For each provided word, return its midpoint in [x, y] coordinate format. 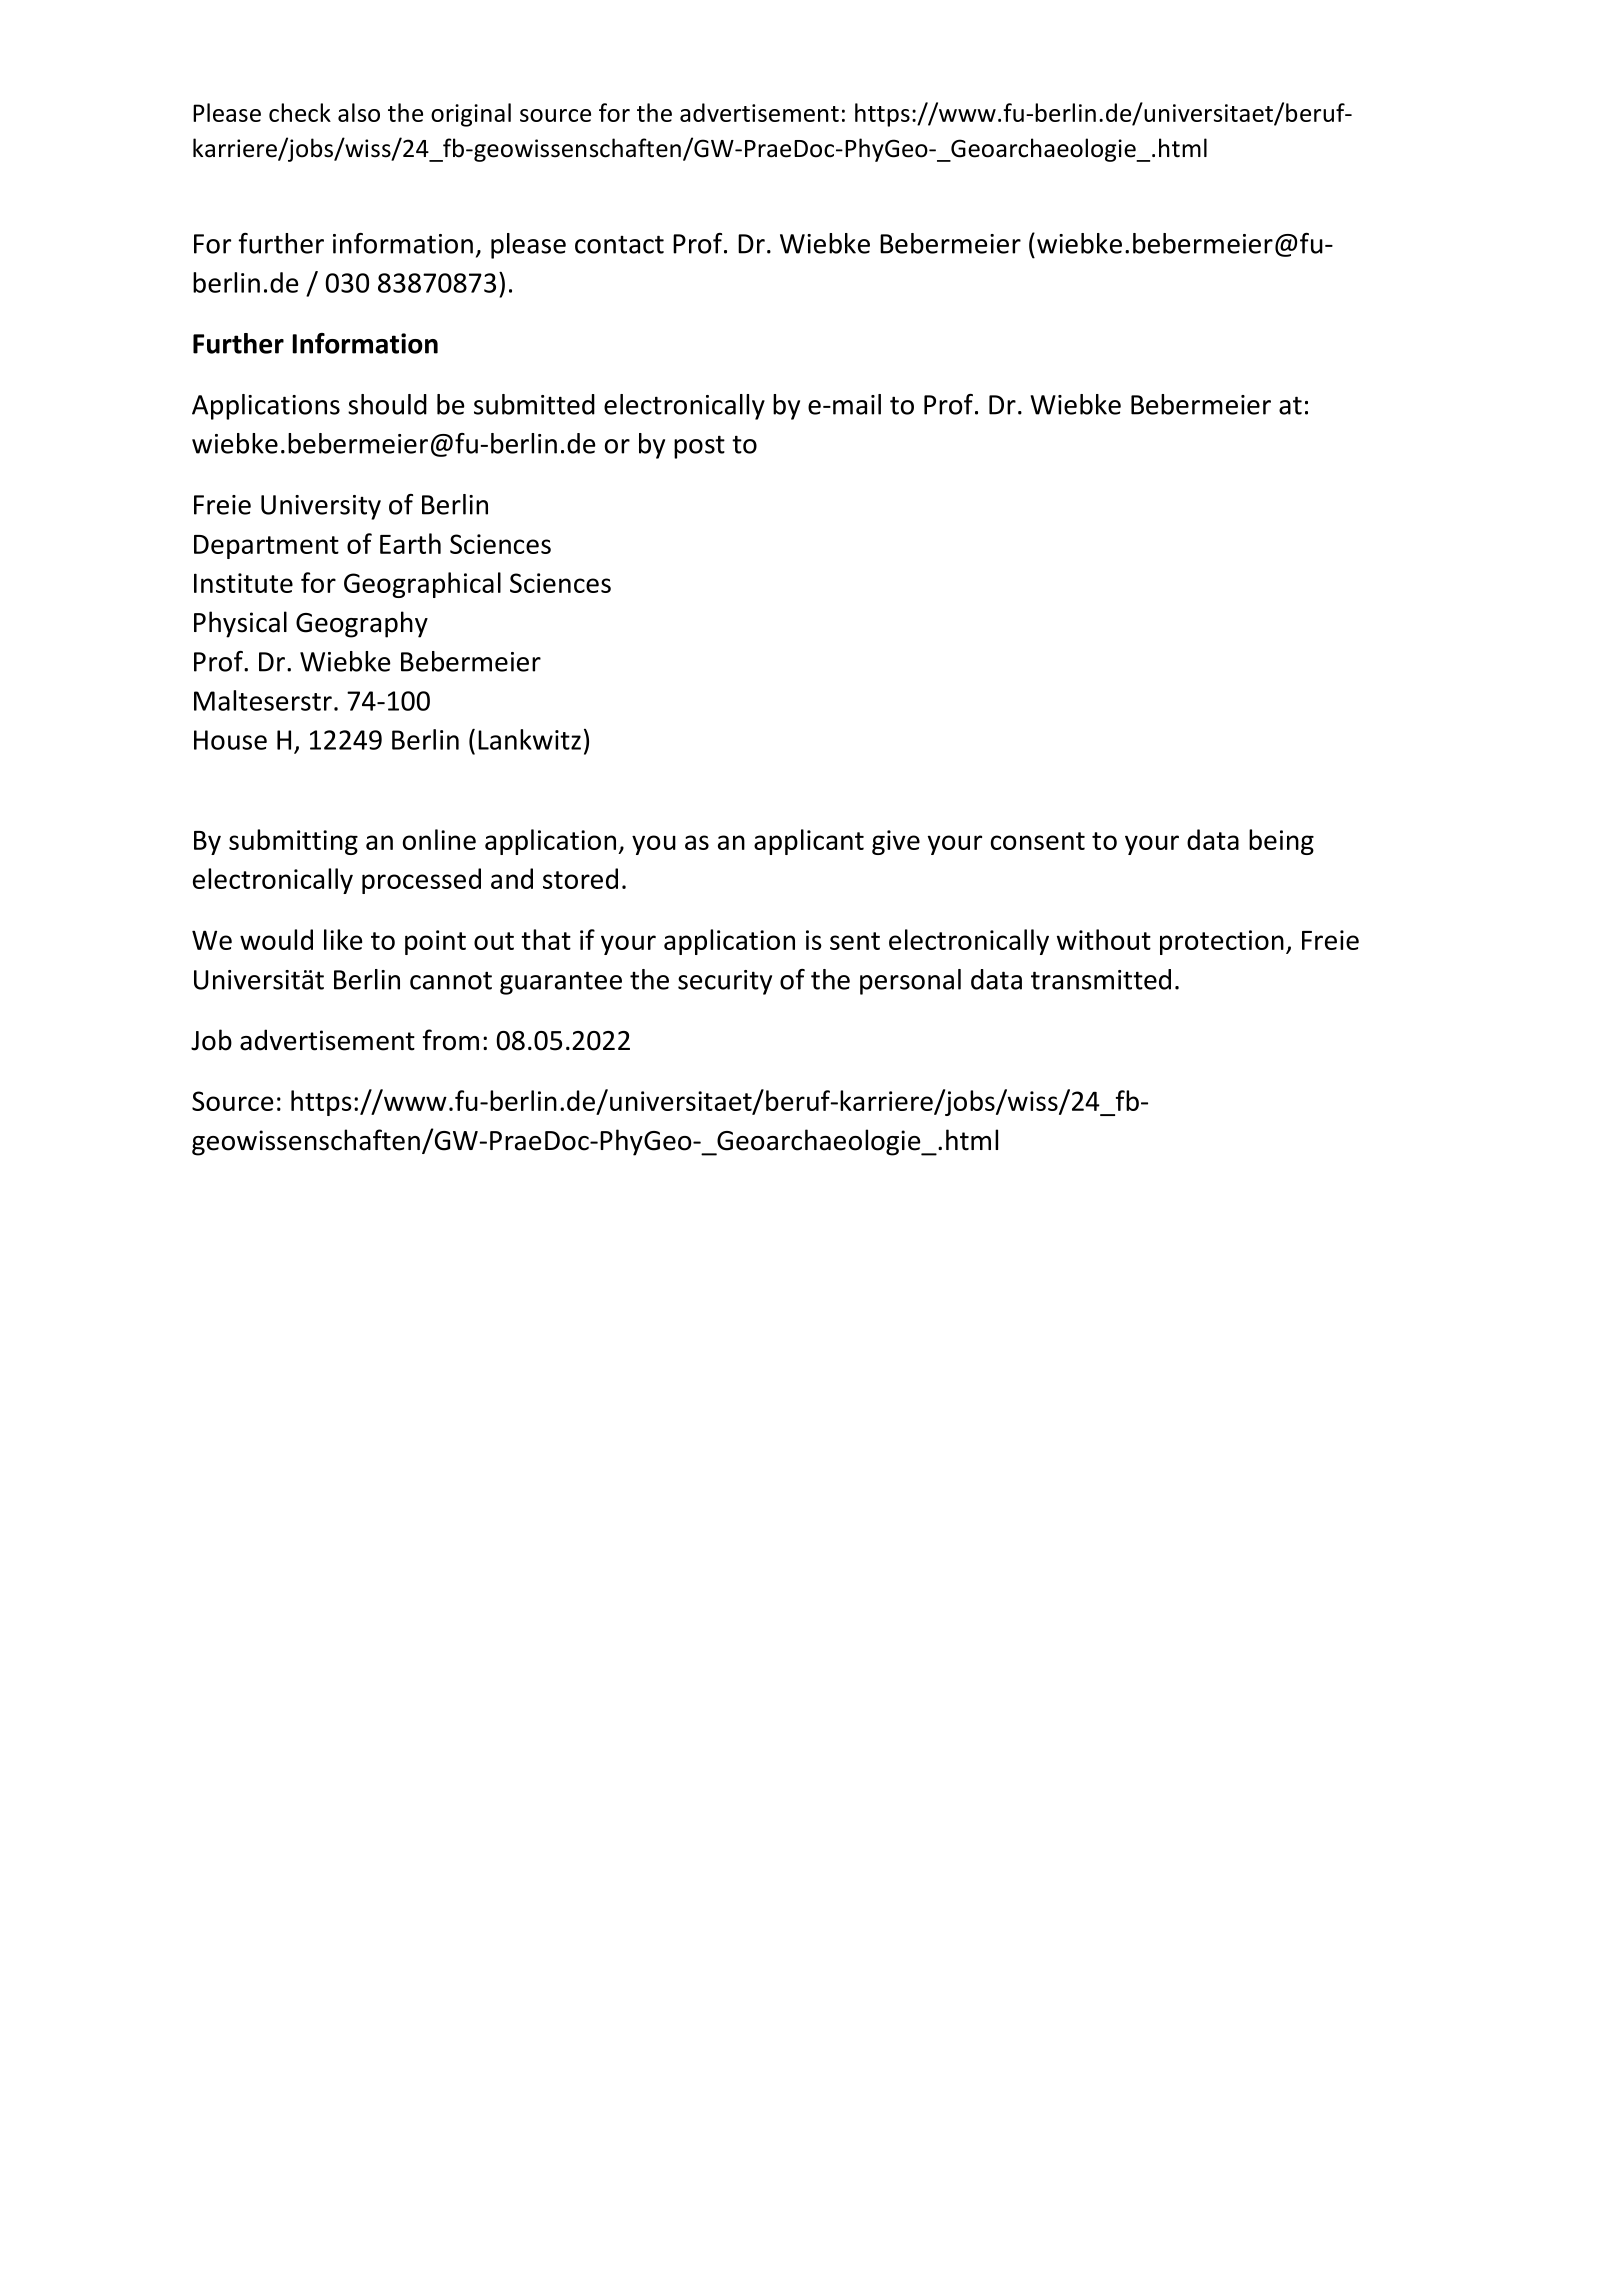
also [359, 112]
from [451, 1040]
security [725, 982]
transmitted [1101, 979]
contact [619, 244]
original [471, 115]
